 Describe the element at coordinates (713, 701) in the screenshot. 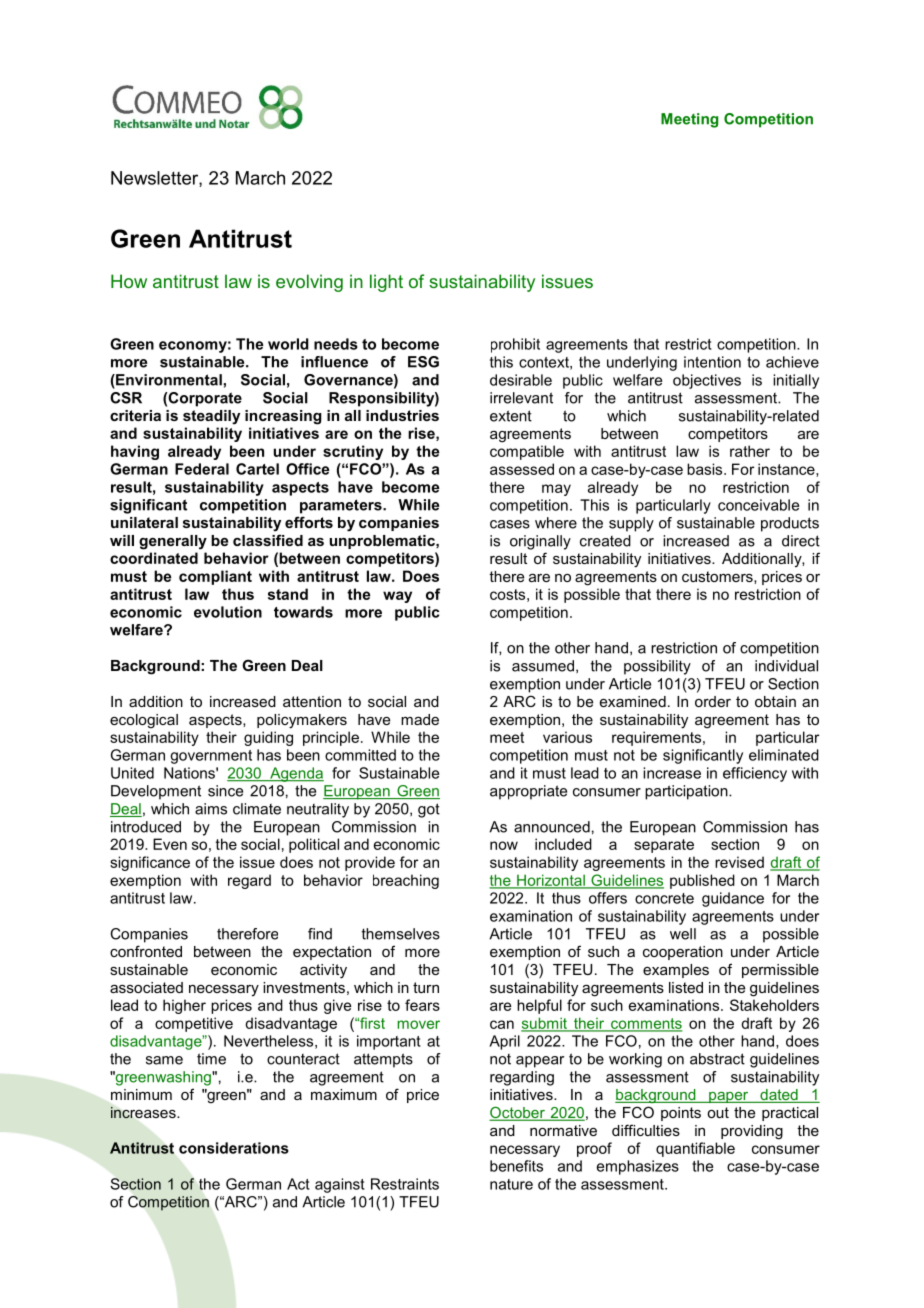

I see `order` at that location.
